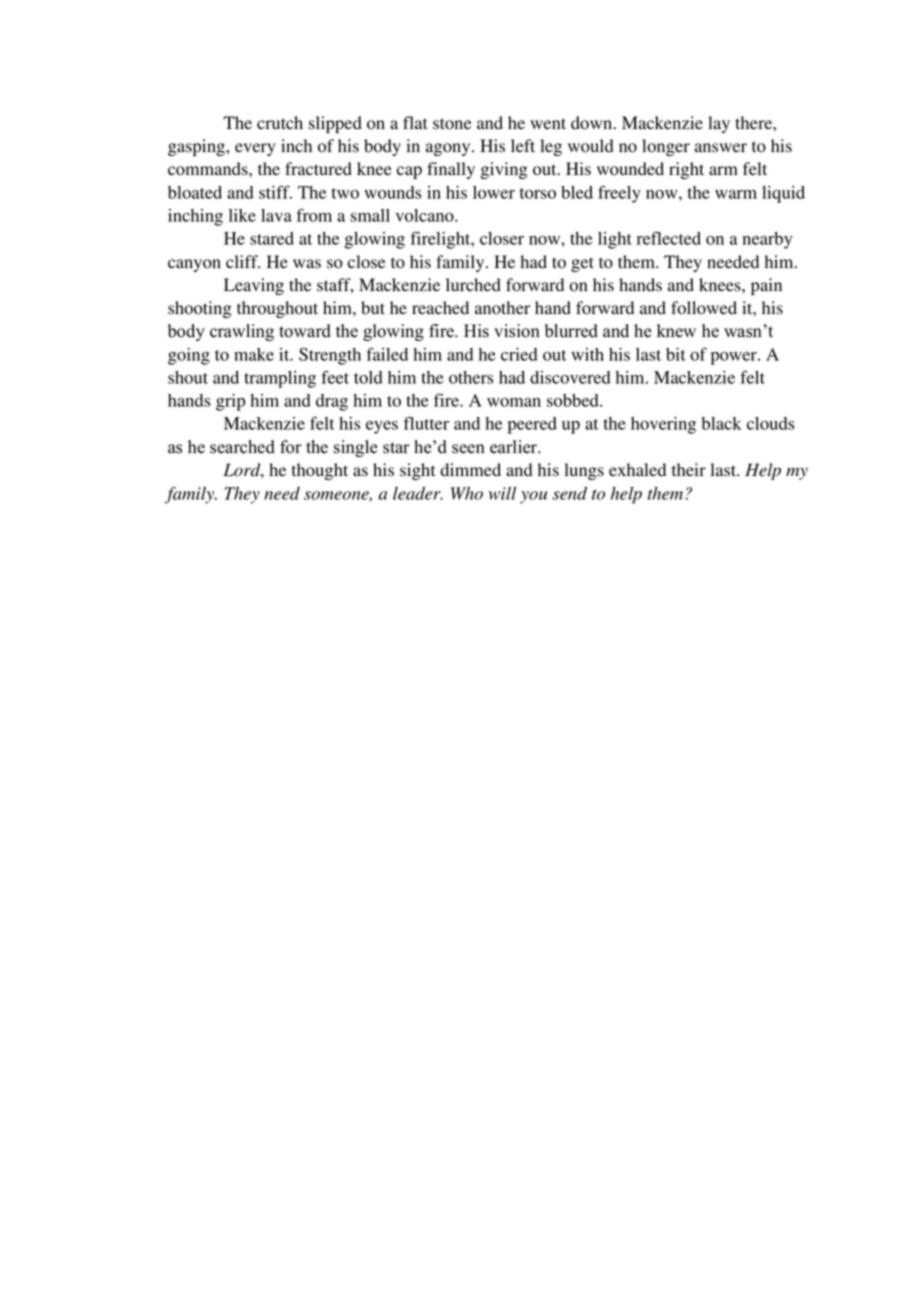 Image resolution: width=924 pixels, height=1308 pixels. Describe the element at coordinates (230, 402) in the image. I see `grip` at that location.
